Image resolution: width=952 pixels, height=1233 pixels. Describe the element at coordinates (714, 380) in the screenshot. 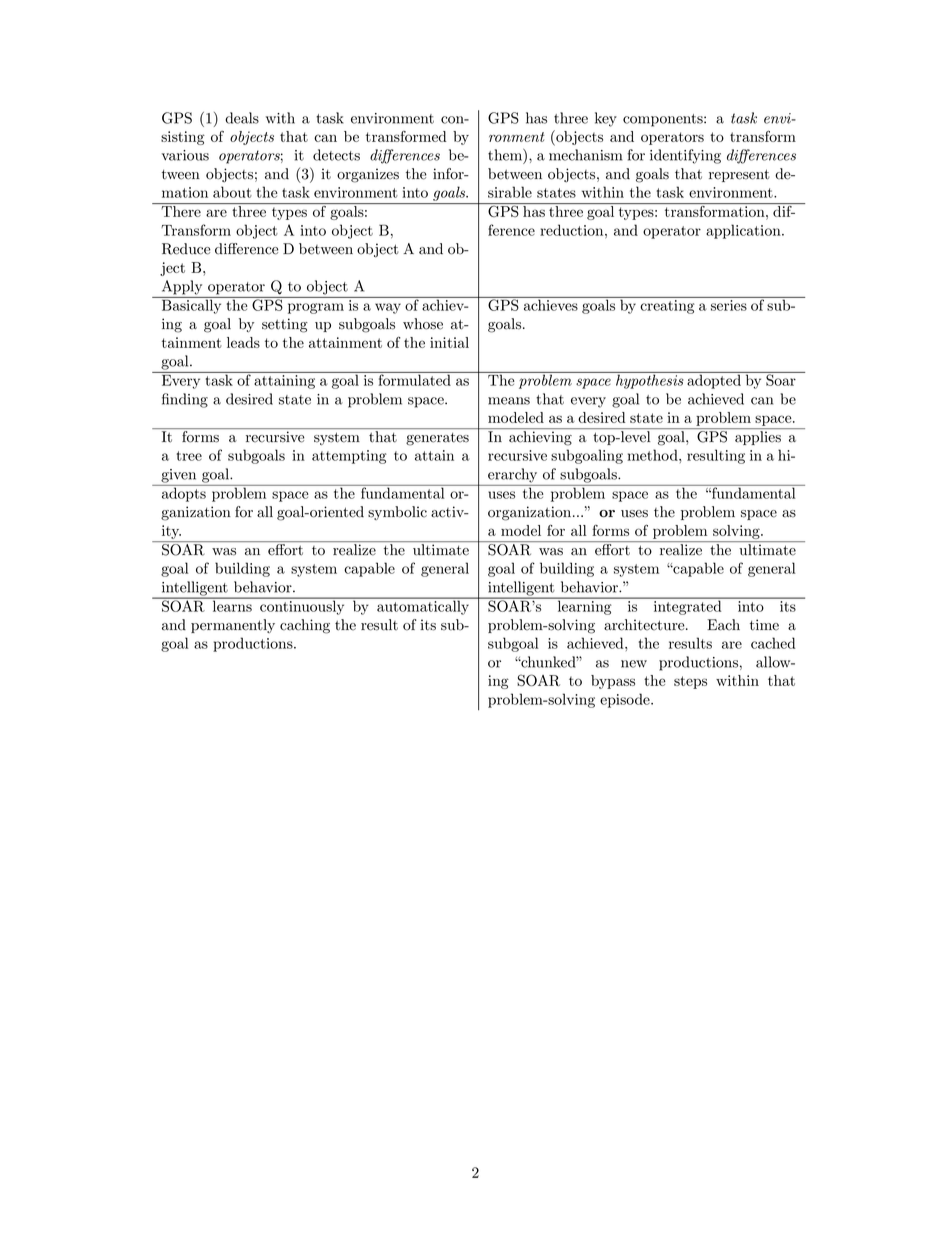

I see `adopted` at that location.
